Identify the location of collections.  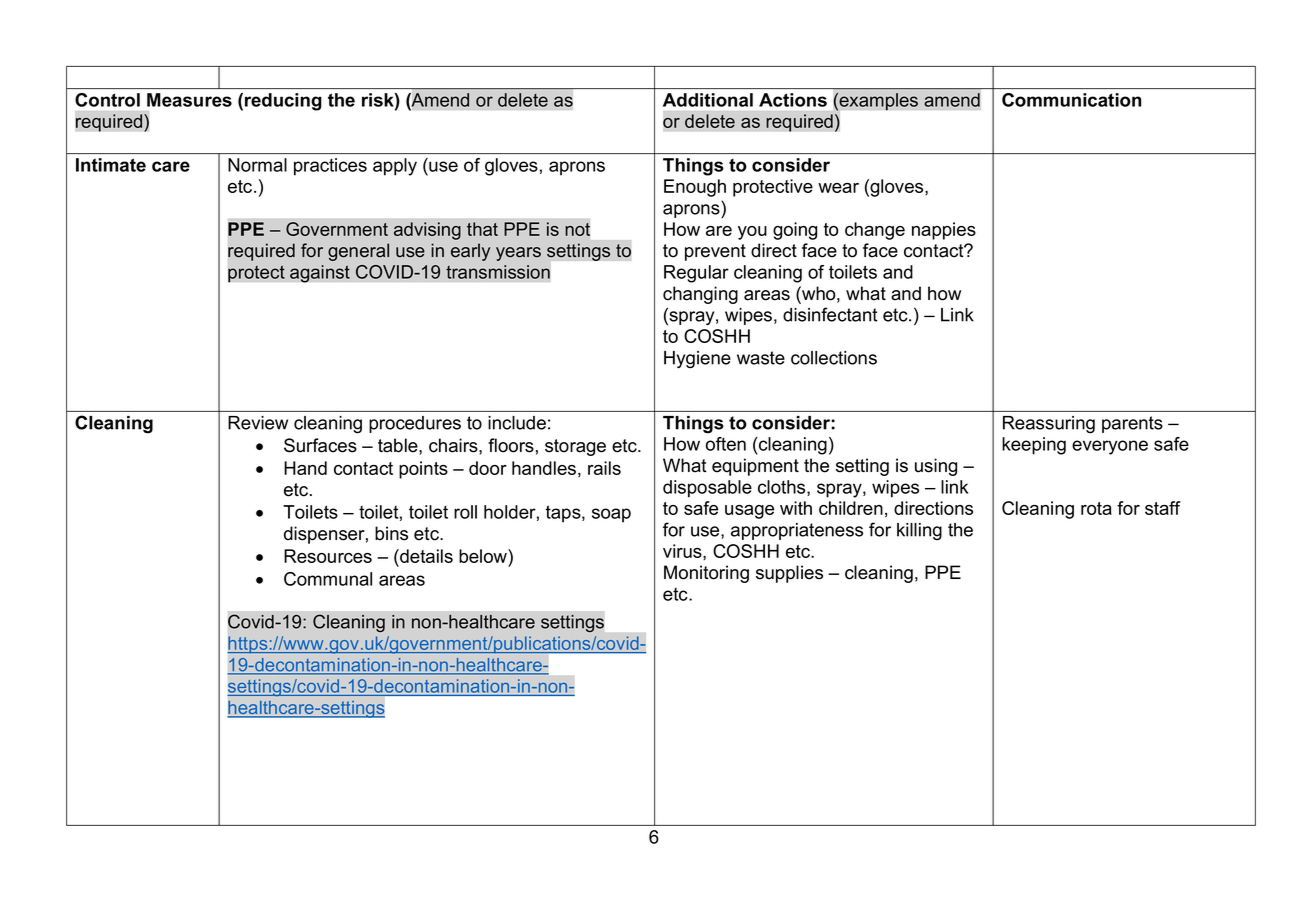
(834, 358).
